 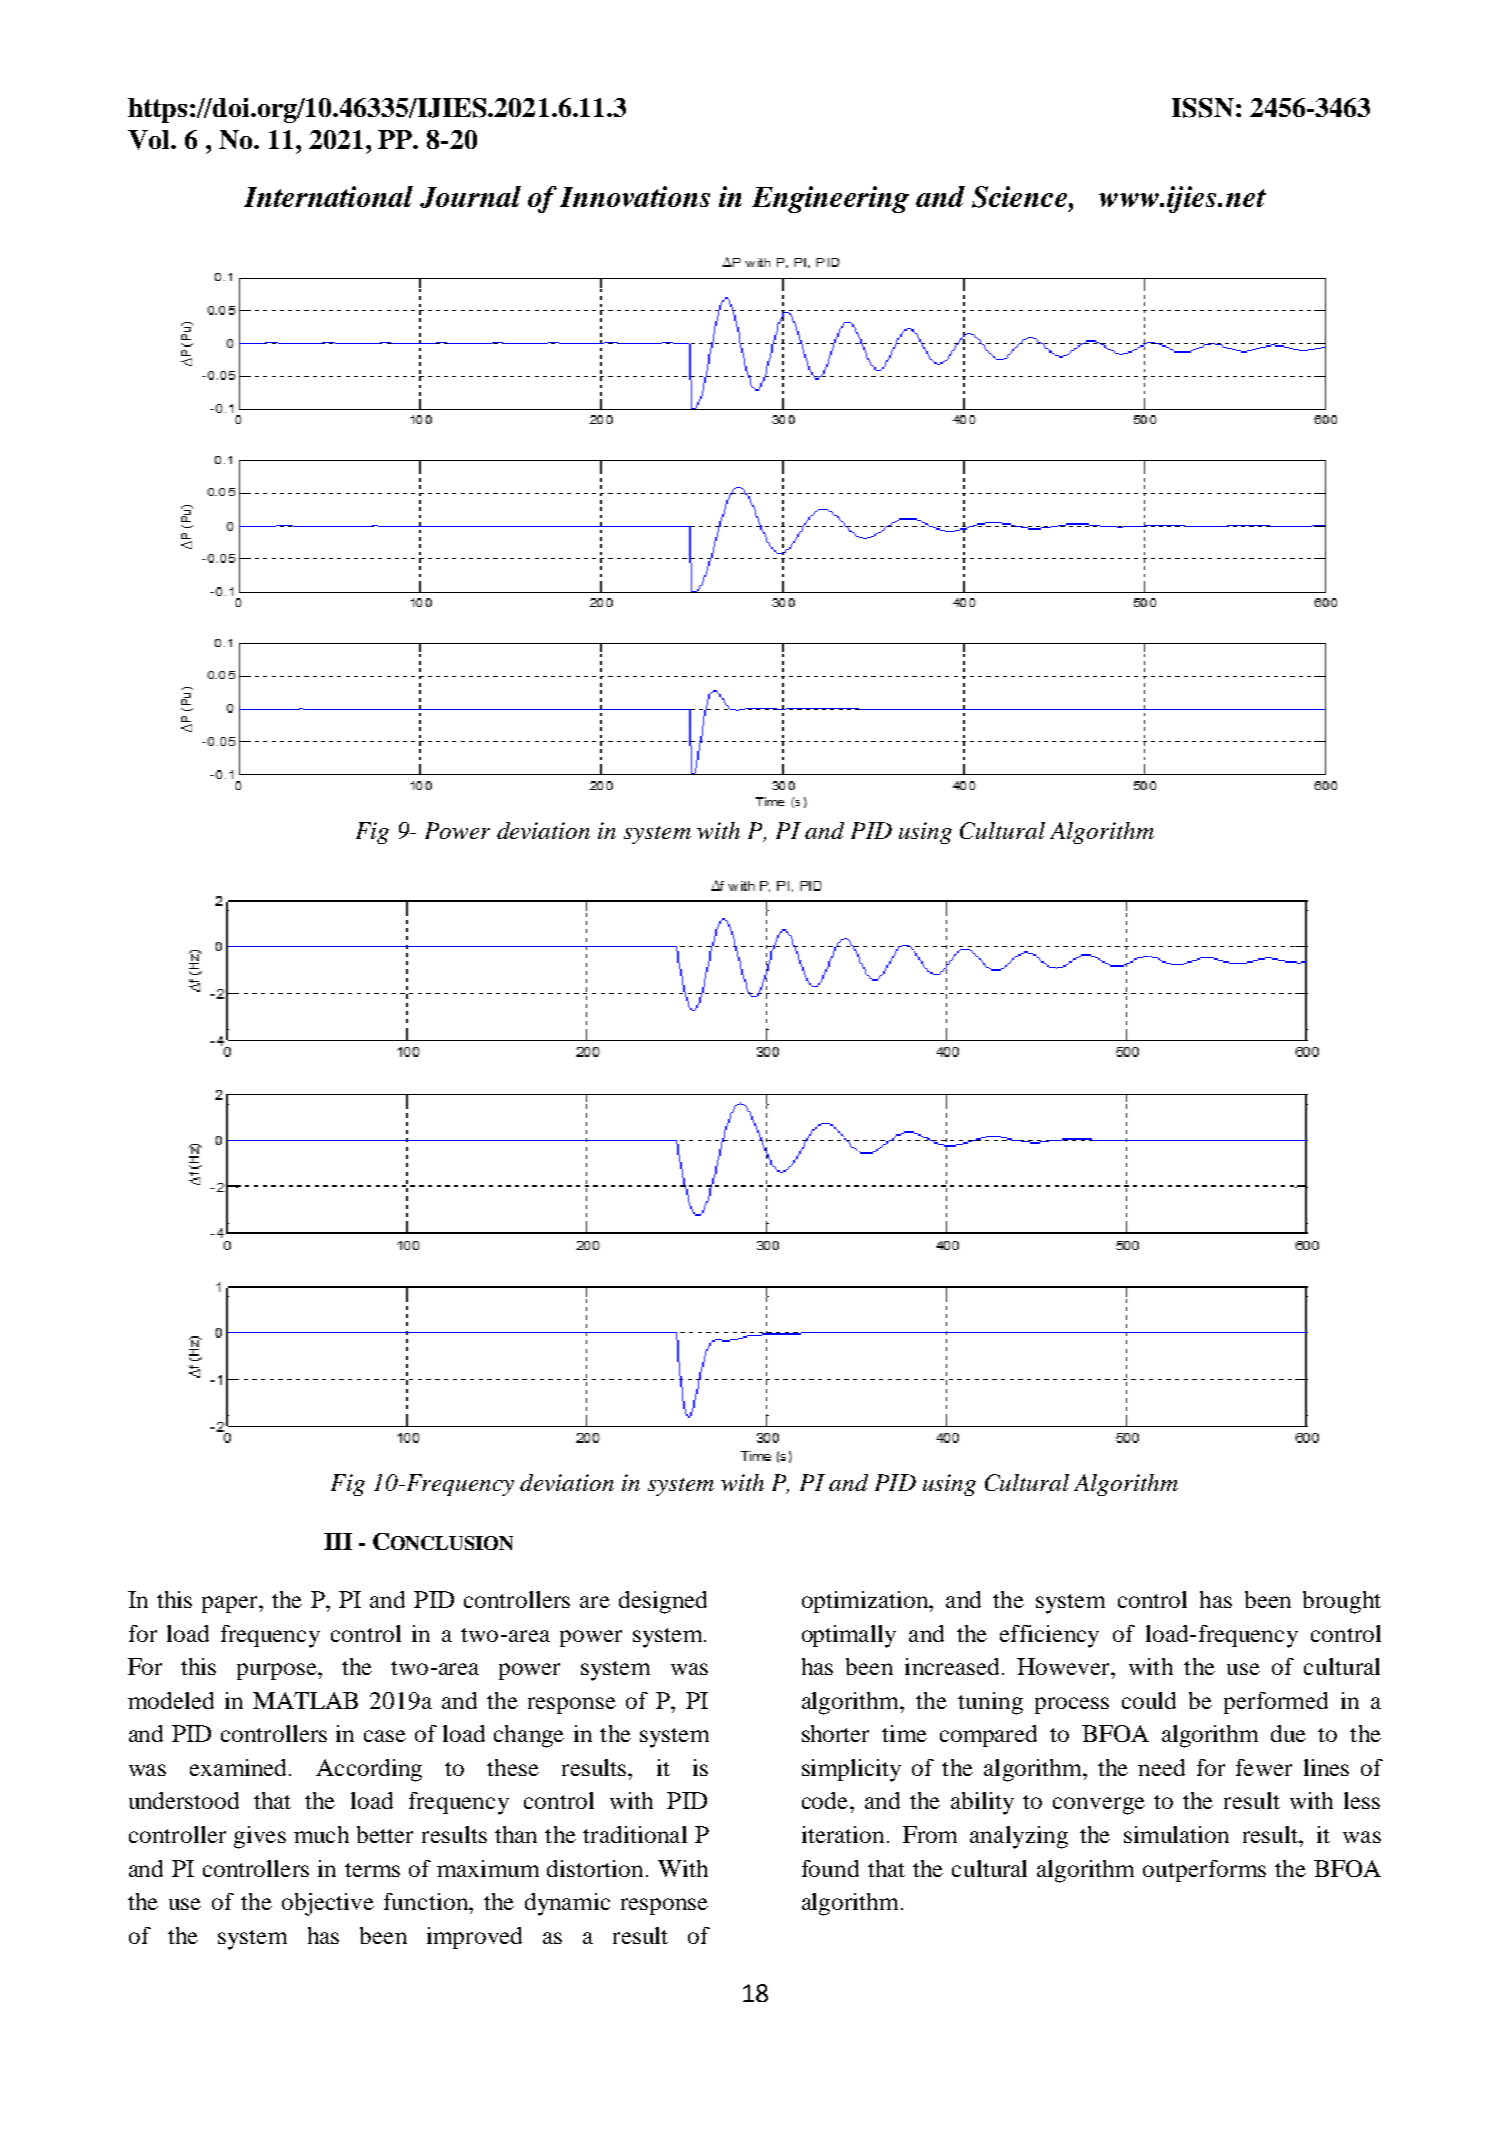 What do you see at coordinates (866, 1602) in the screenshot?
I see `optimization` at bounding box center [866, 1602].
